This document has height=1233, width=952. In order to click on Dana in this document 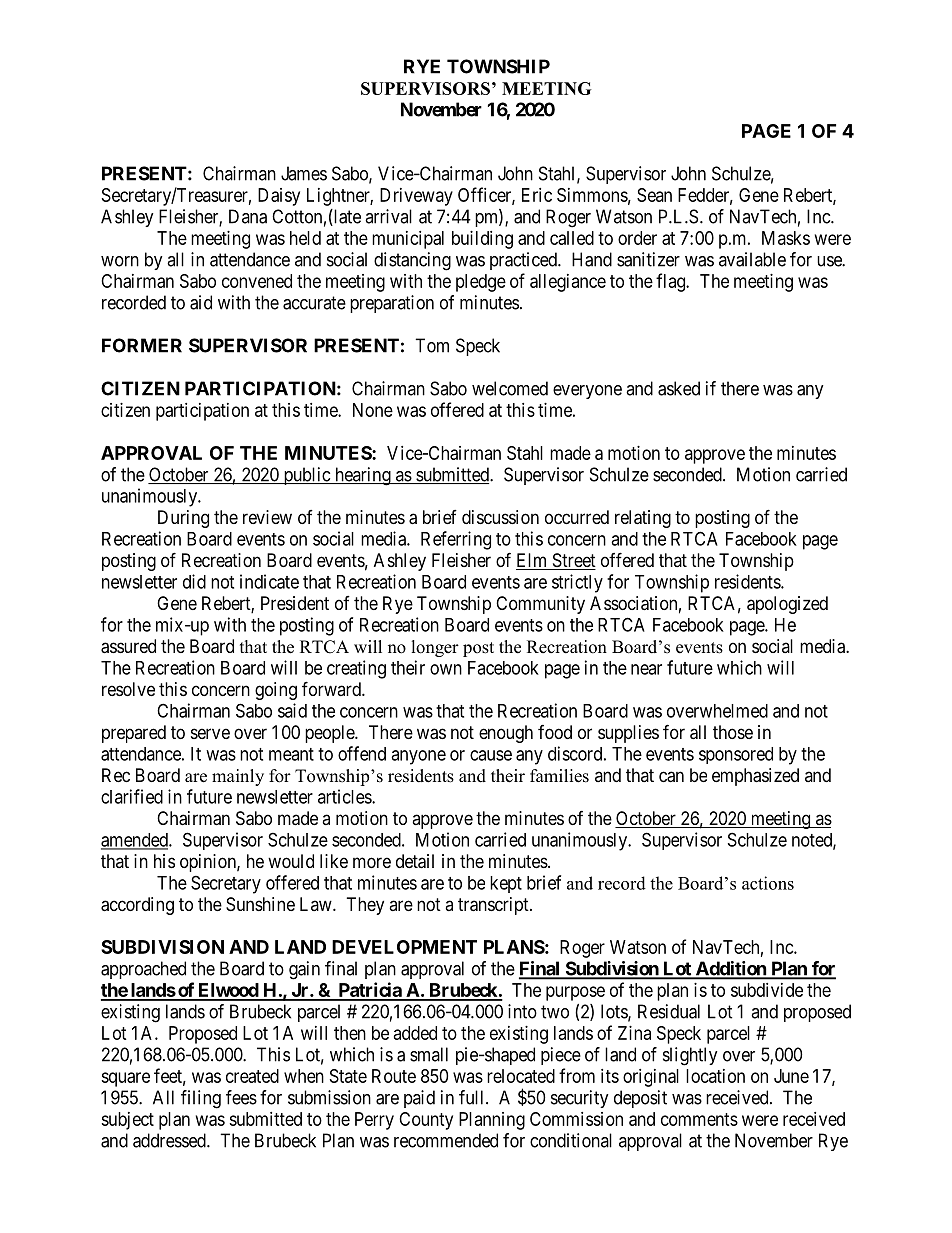, I will do `click(248, 216)`.
